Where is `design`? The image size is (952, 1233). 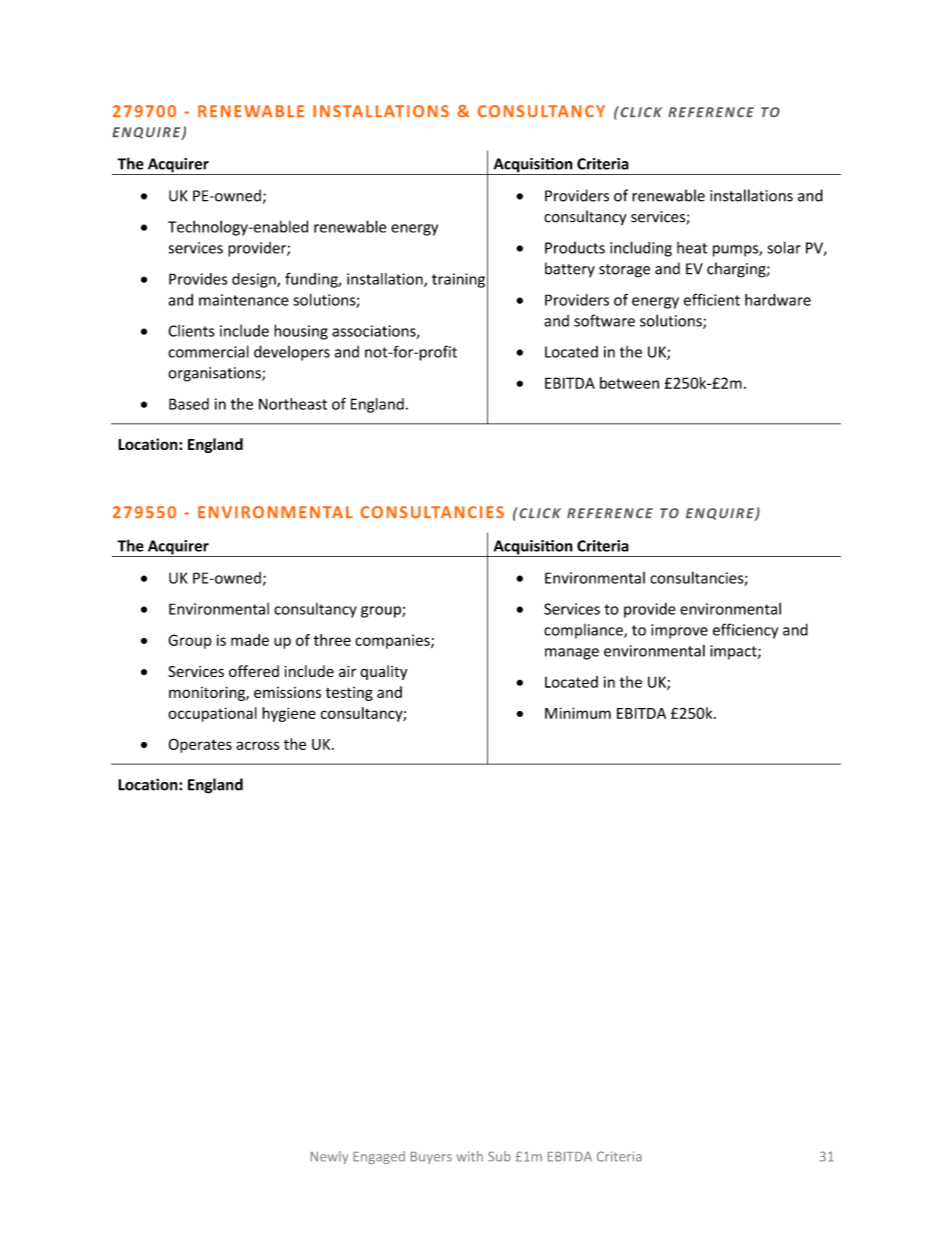 design is located at coordinates (255, 280).
